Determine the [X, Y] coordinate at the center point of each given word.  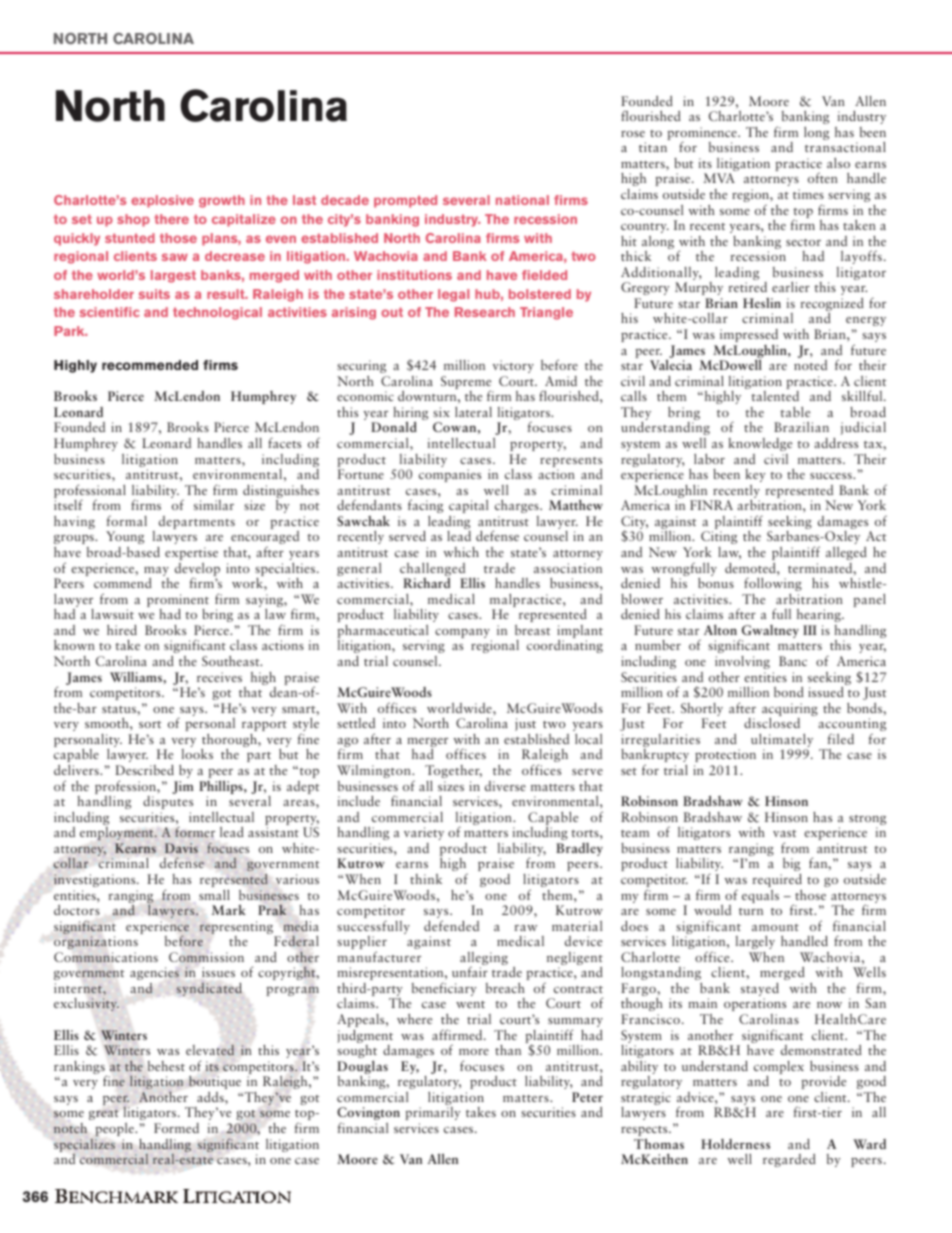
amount [775, 927]
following [773, 584]
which [461, 552]
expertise [191, 553]
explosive [162, 201]
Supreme [467, 384]
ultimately [782, 742]
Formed [176, 1128]
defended [451, 925]
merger [427, 744]
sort [150, 724]
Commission [206, 957]
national [522, 200]
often [823, 177]
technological [217, 313]
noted [810, 365]
